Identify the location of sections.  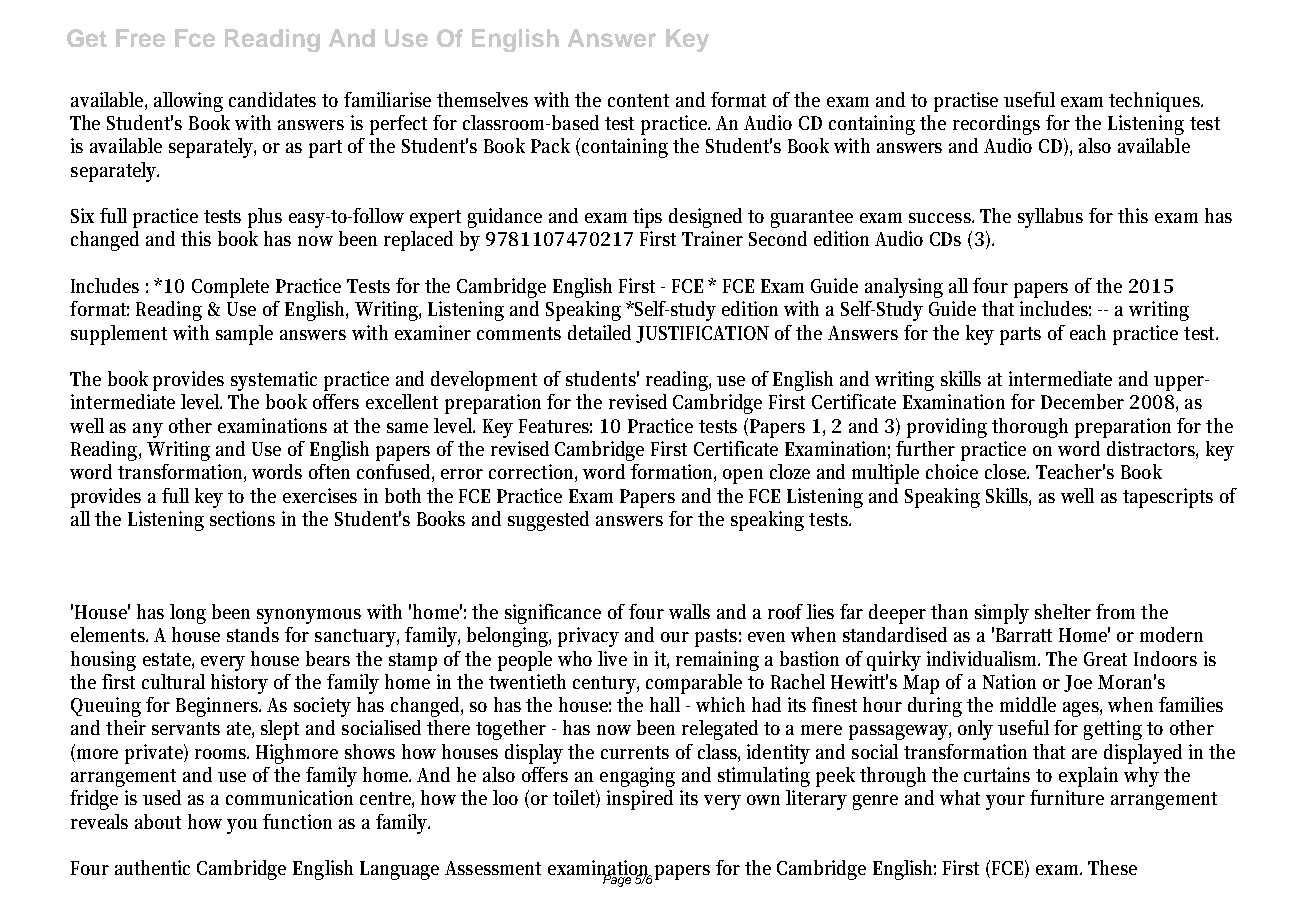
(242, 518).
